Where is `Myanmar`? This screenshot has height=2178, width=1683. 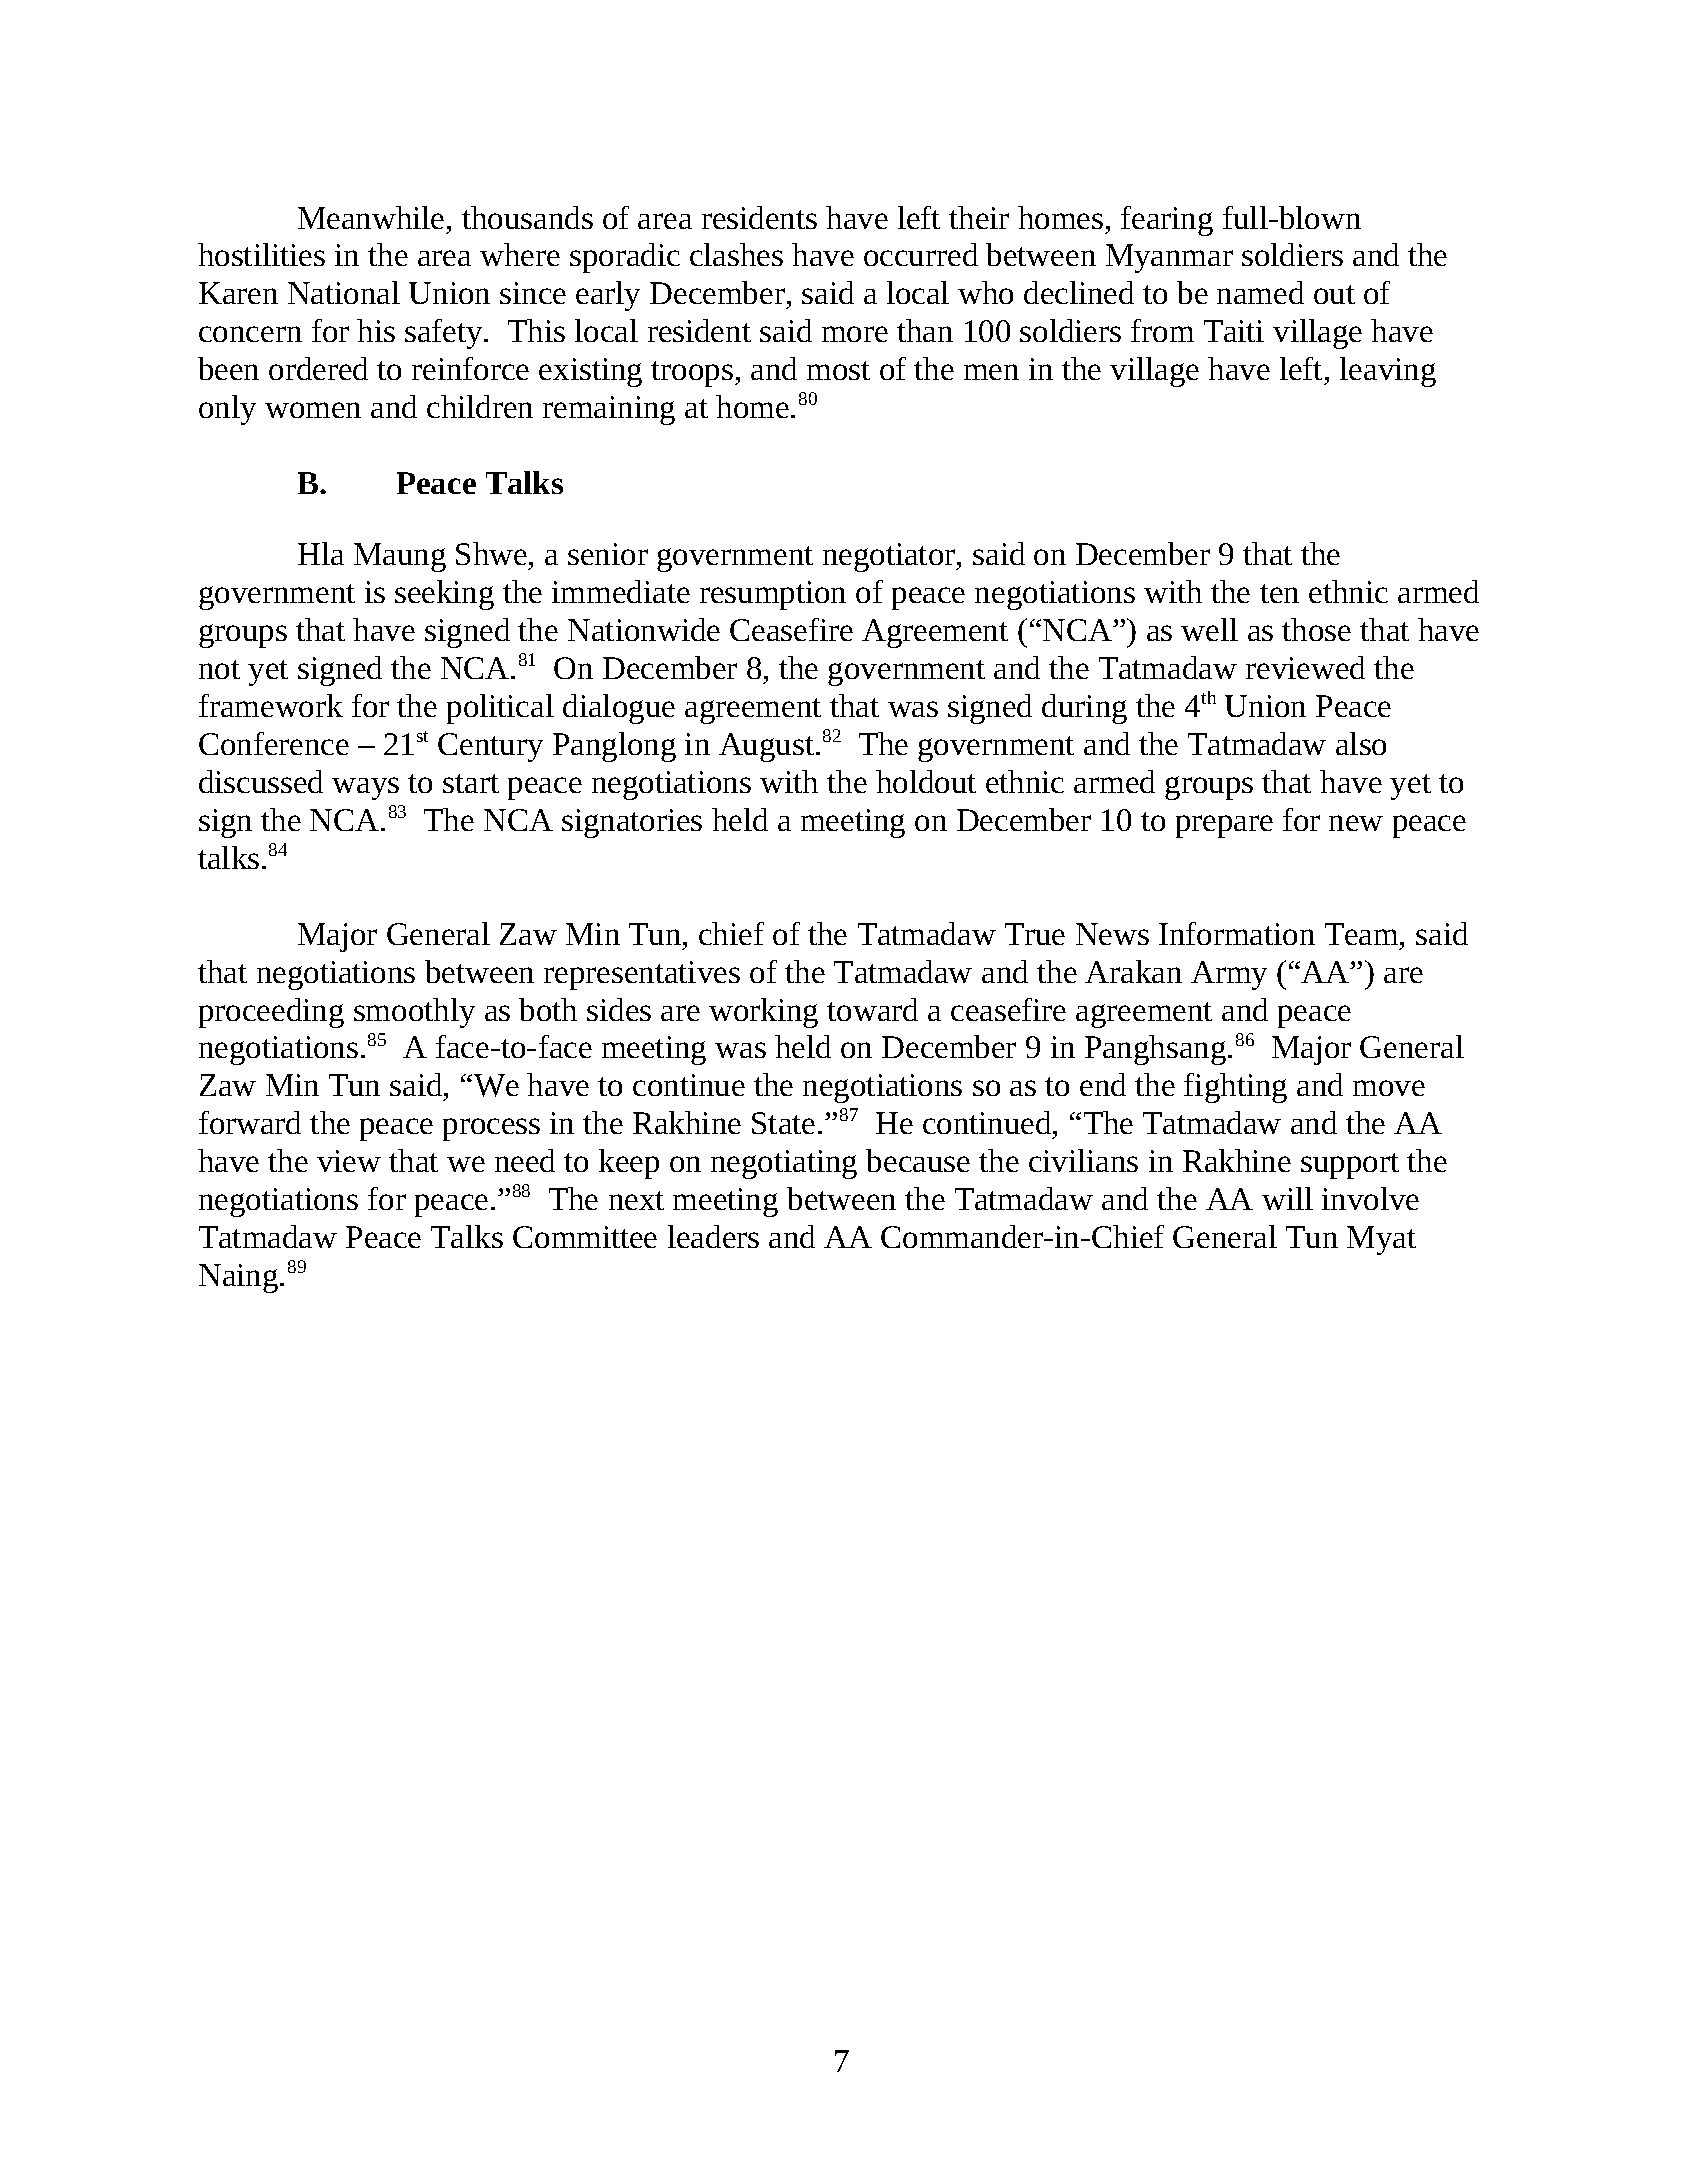 Myanmar is located at coordinates (1169, 258).
